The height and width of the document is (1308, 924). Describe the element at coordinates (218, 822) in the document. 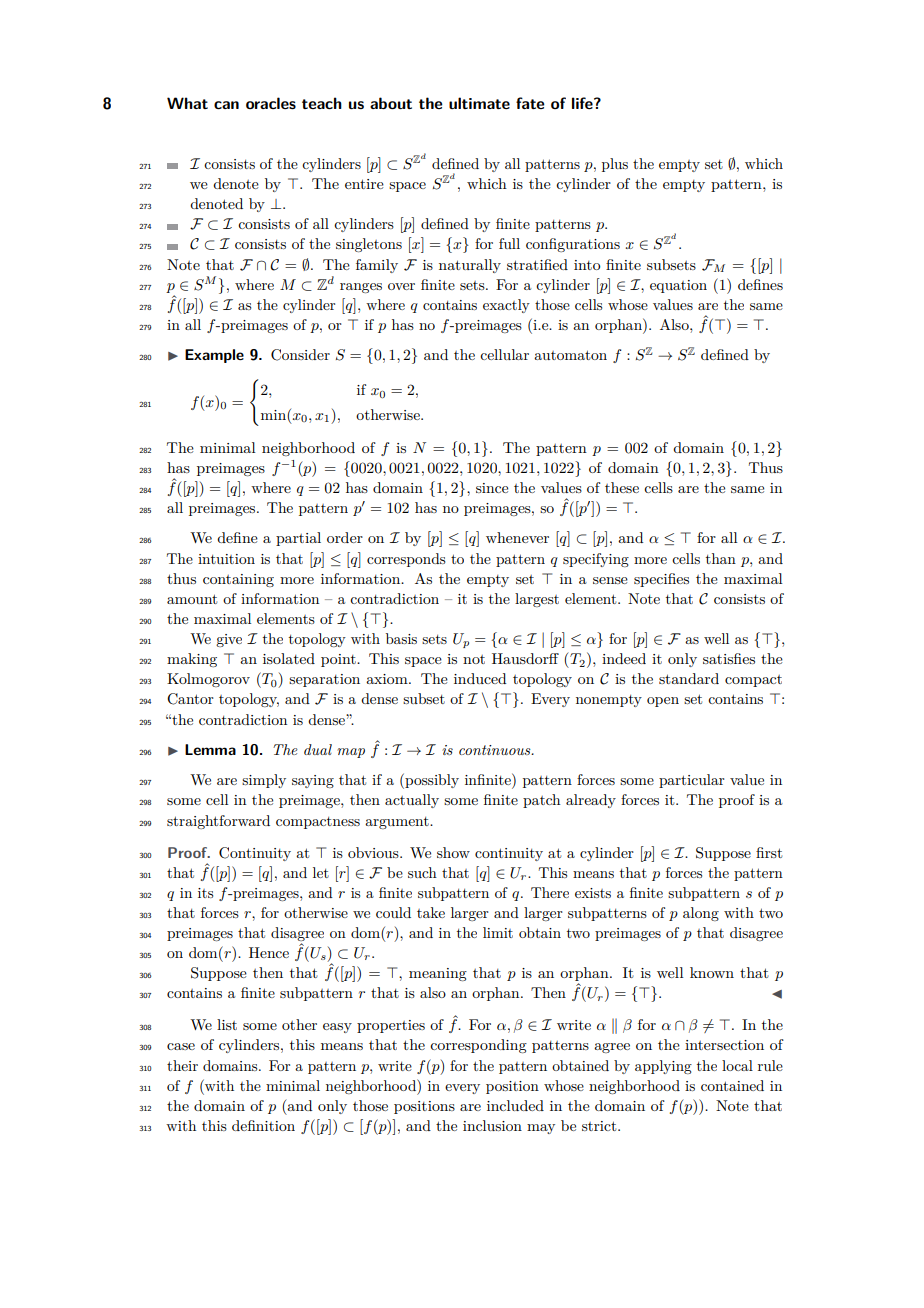

I see `straightforward` at that location.
